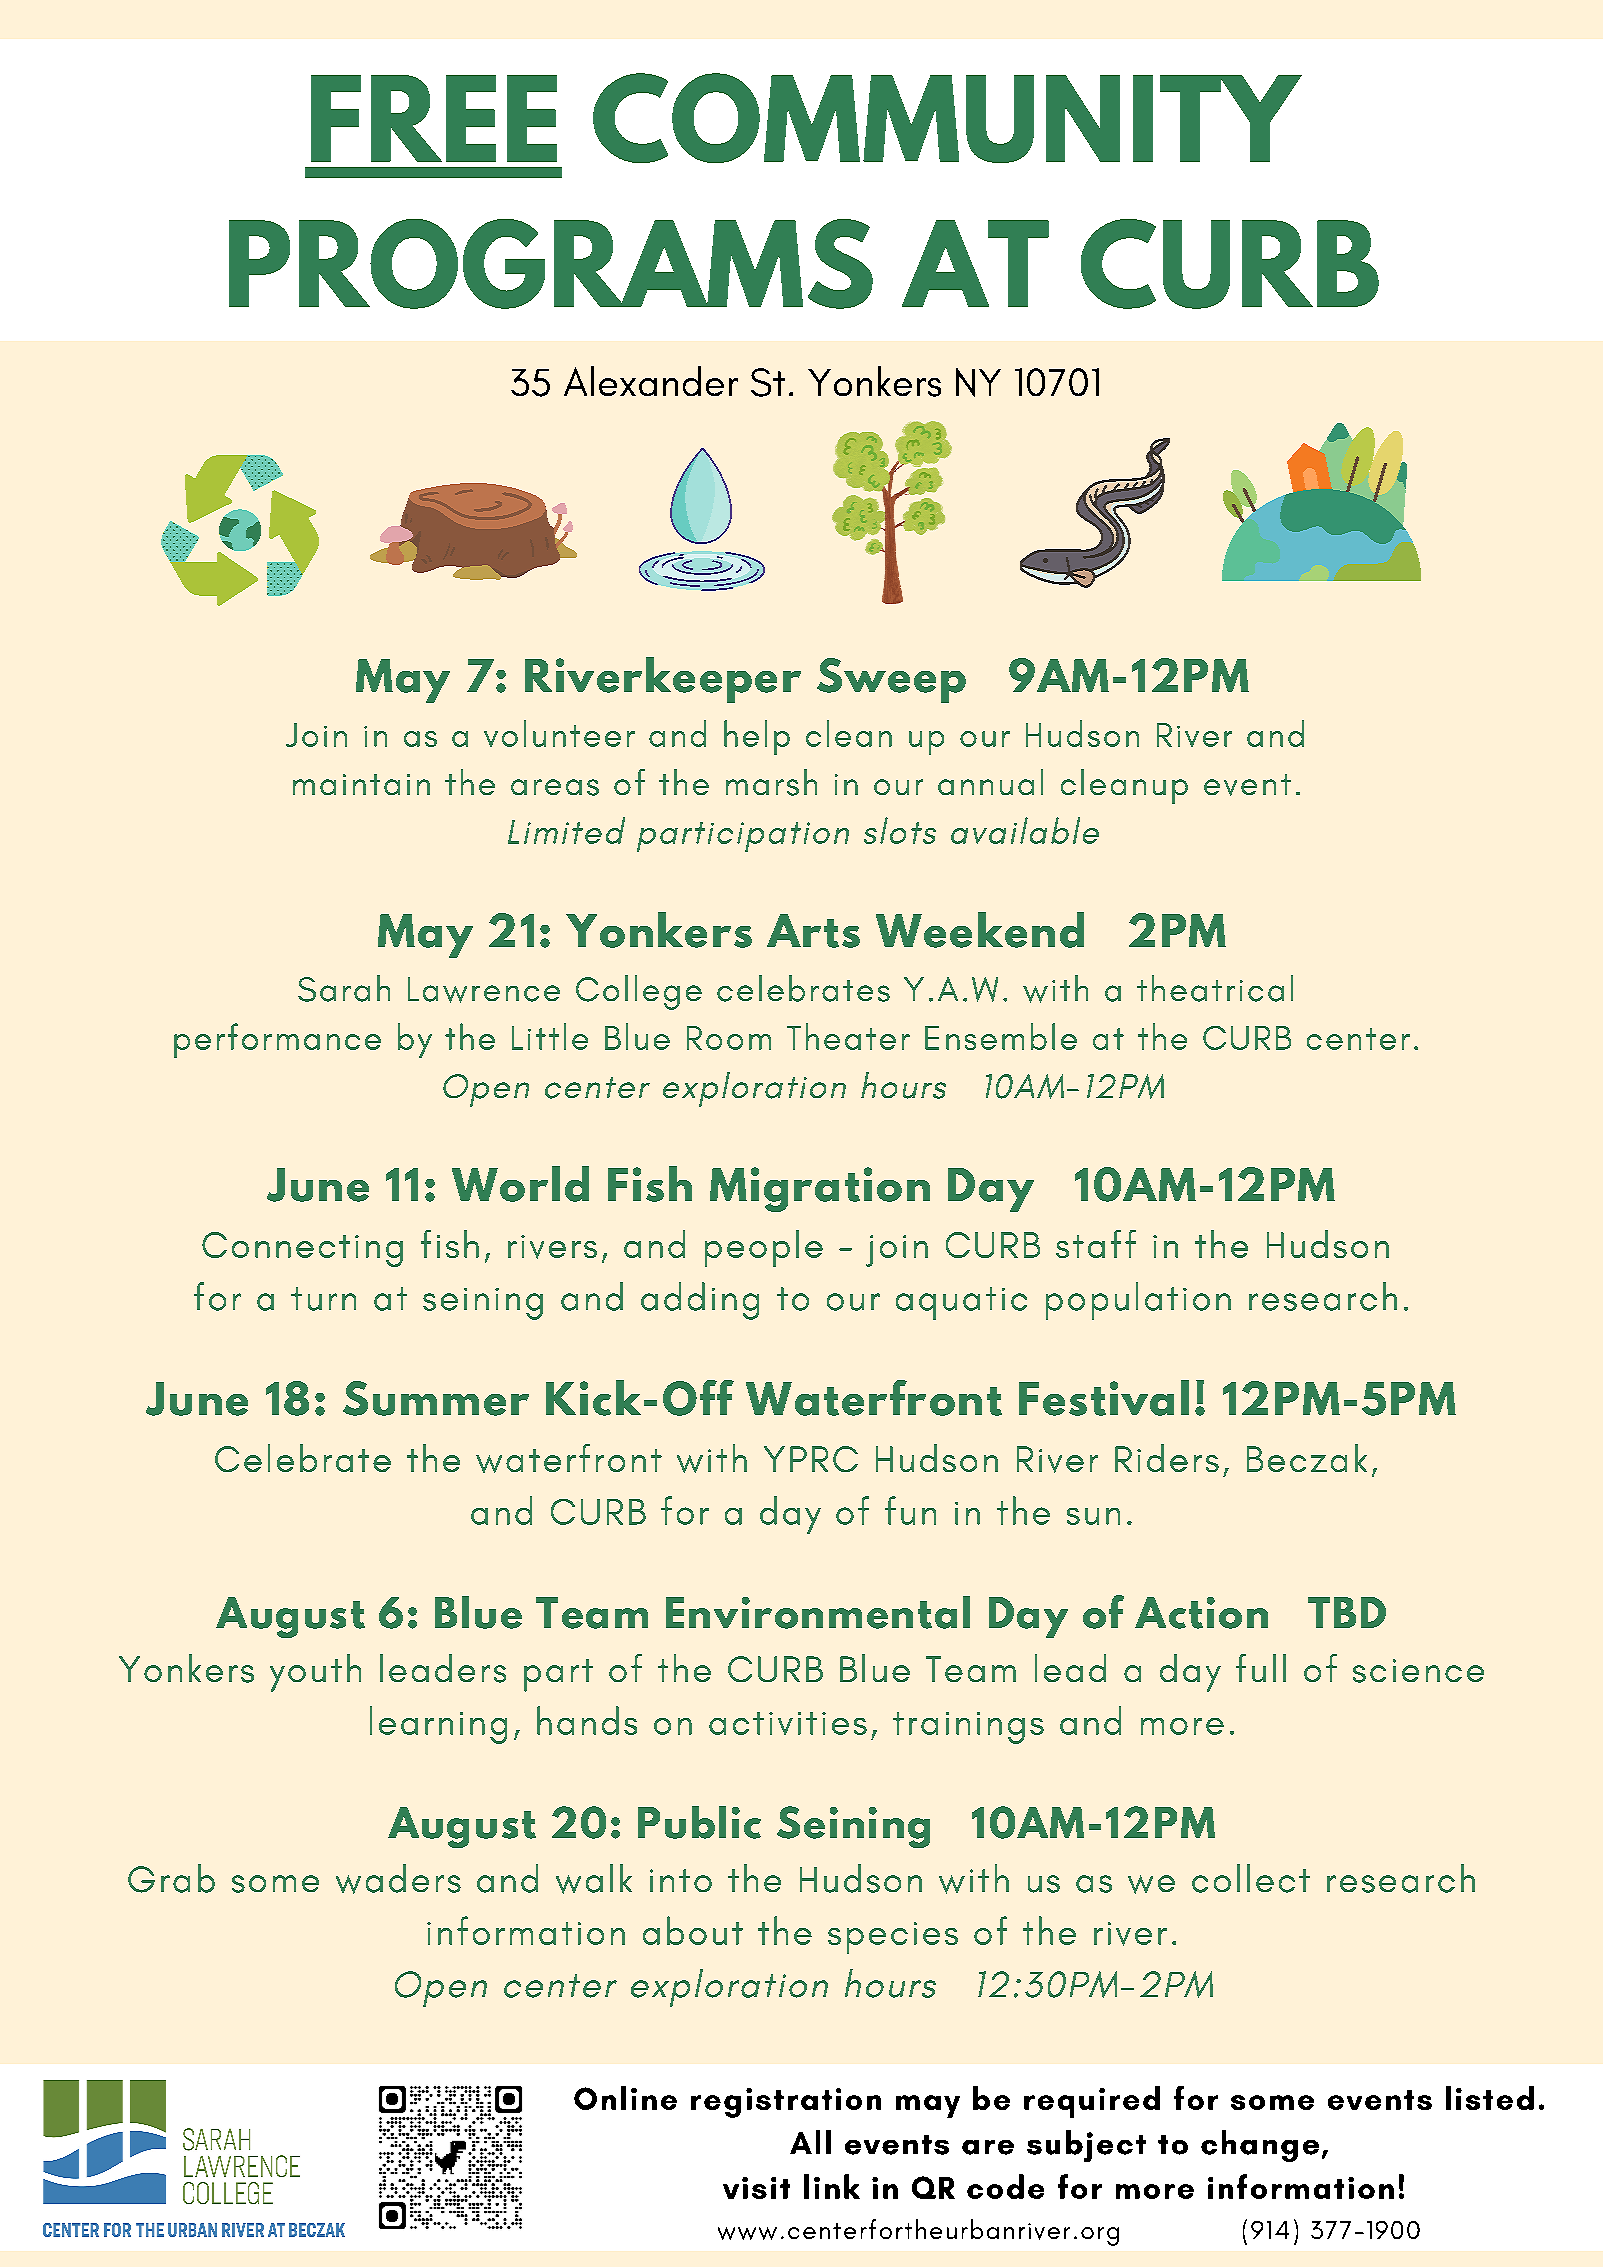 The width and height of the screenshot is (1603, 2267). I want to click on COMMUNITY, so click(947, 118).
